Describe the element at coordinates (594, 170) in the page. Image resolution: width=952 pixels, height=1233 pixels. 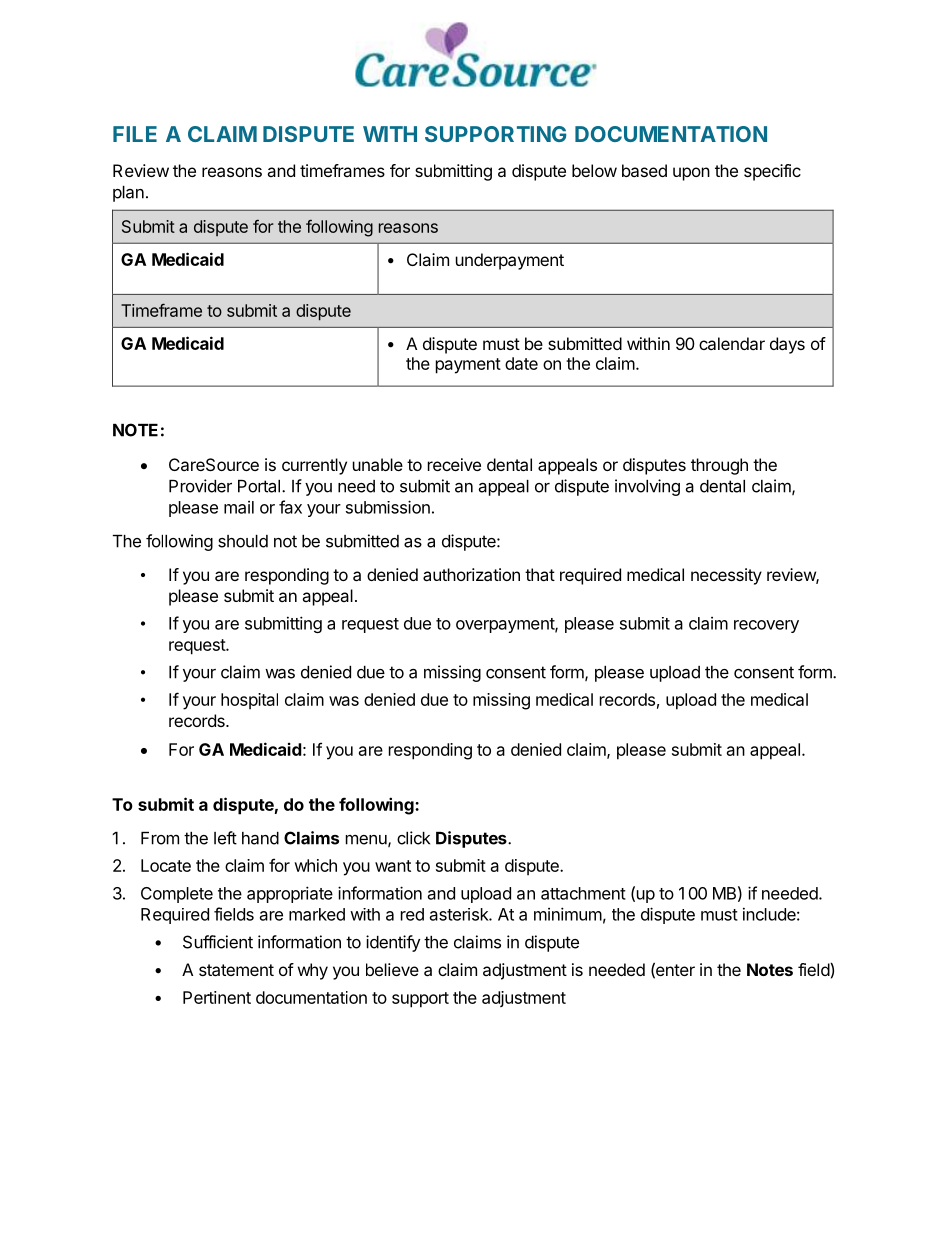
I see `below` at that location.
